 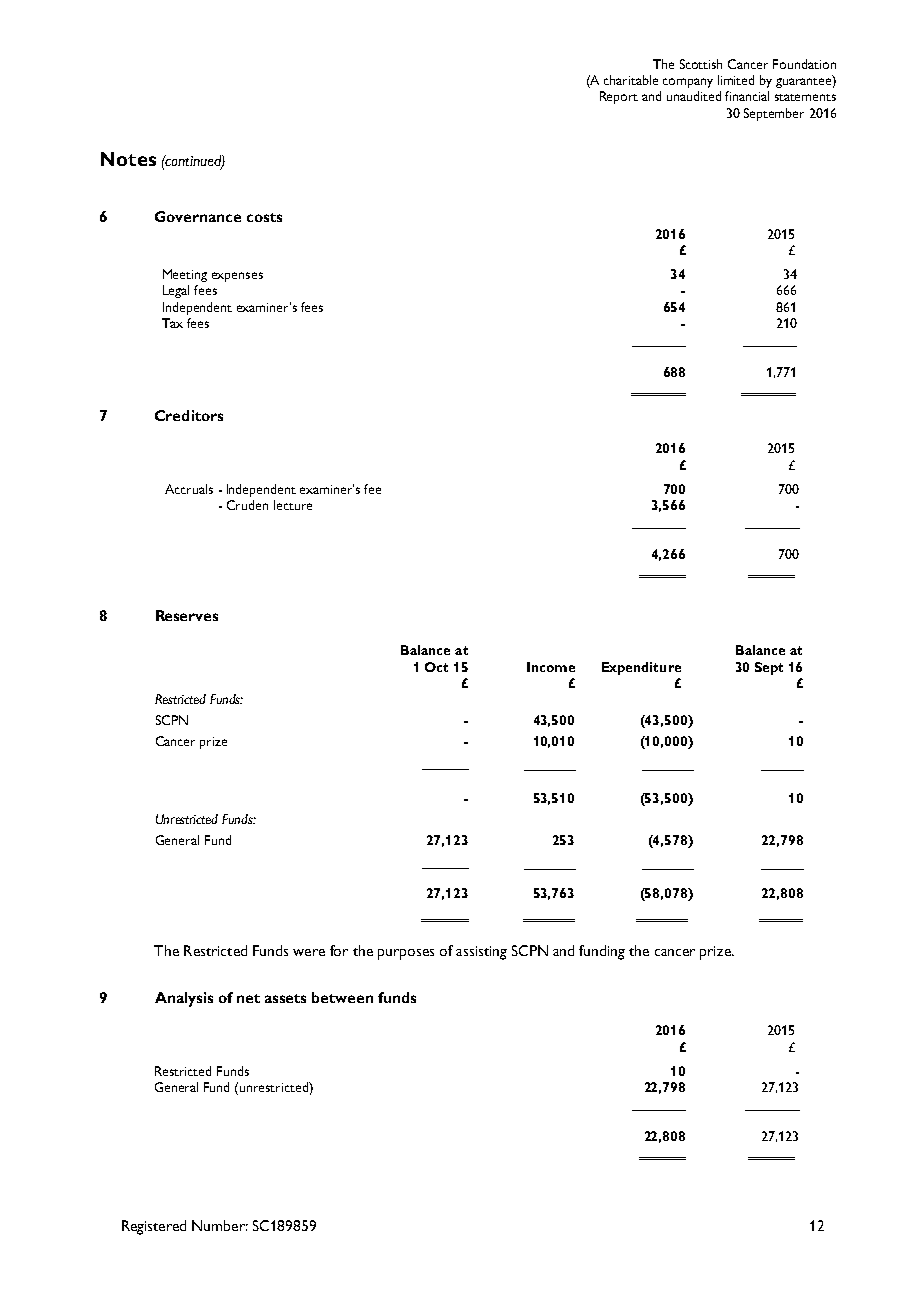 I want to click on between, so click(x=342, y=997).
